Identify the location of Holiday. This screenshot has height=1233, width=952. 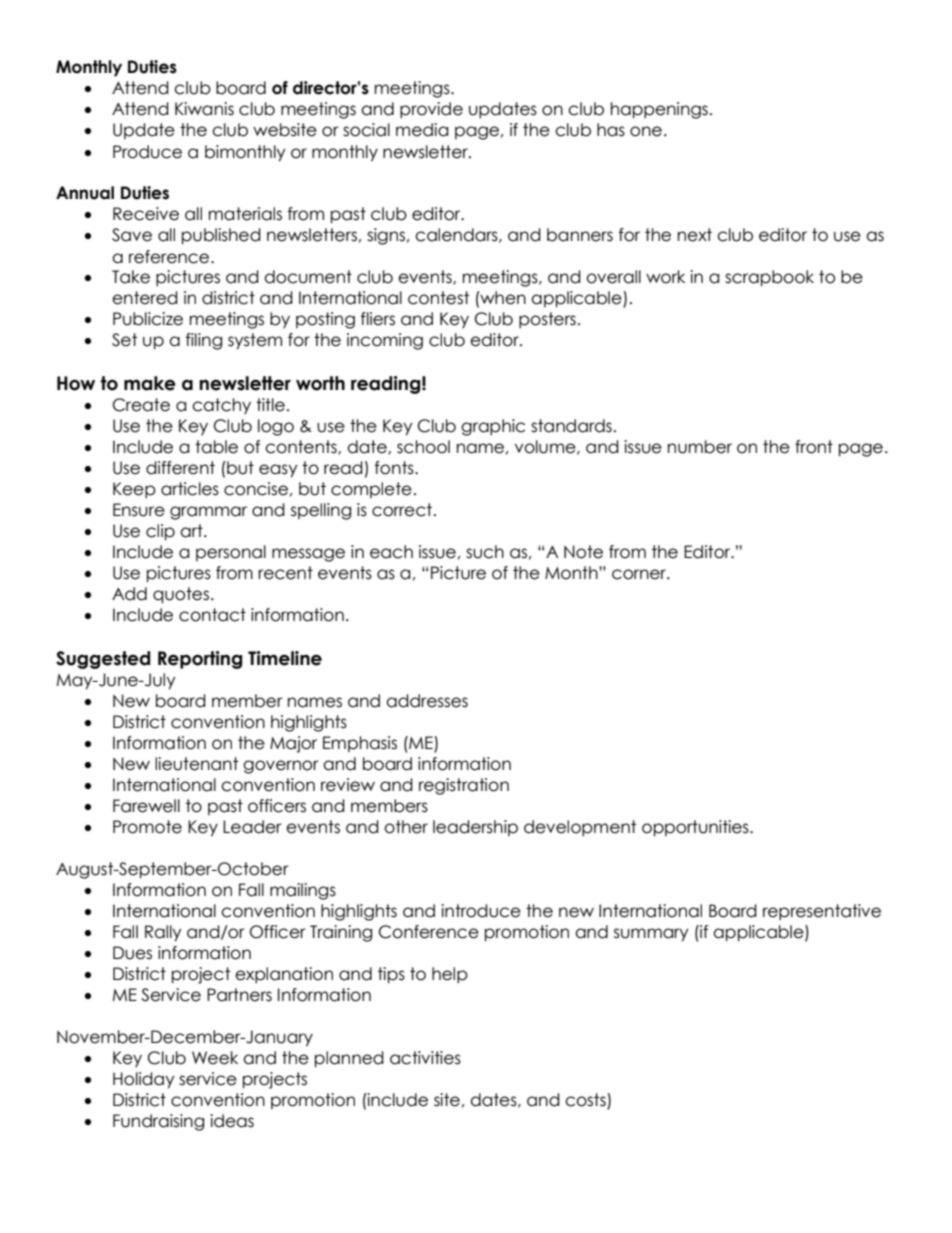
(144, 1080).
